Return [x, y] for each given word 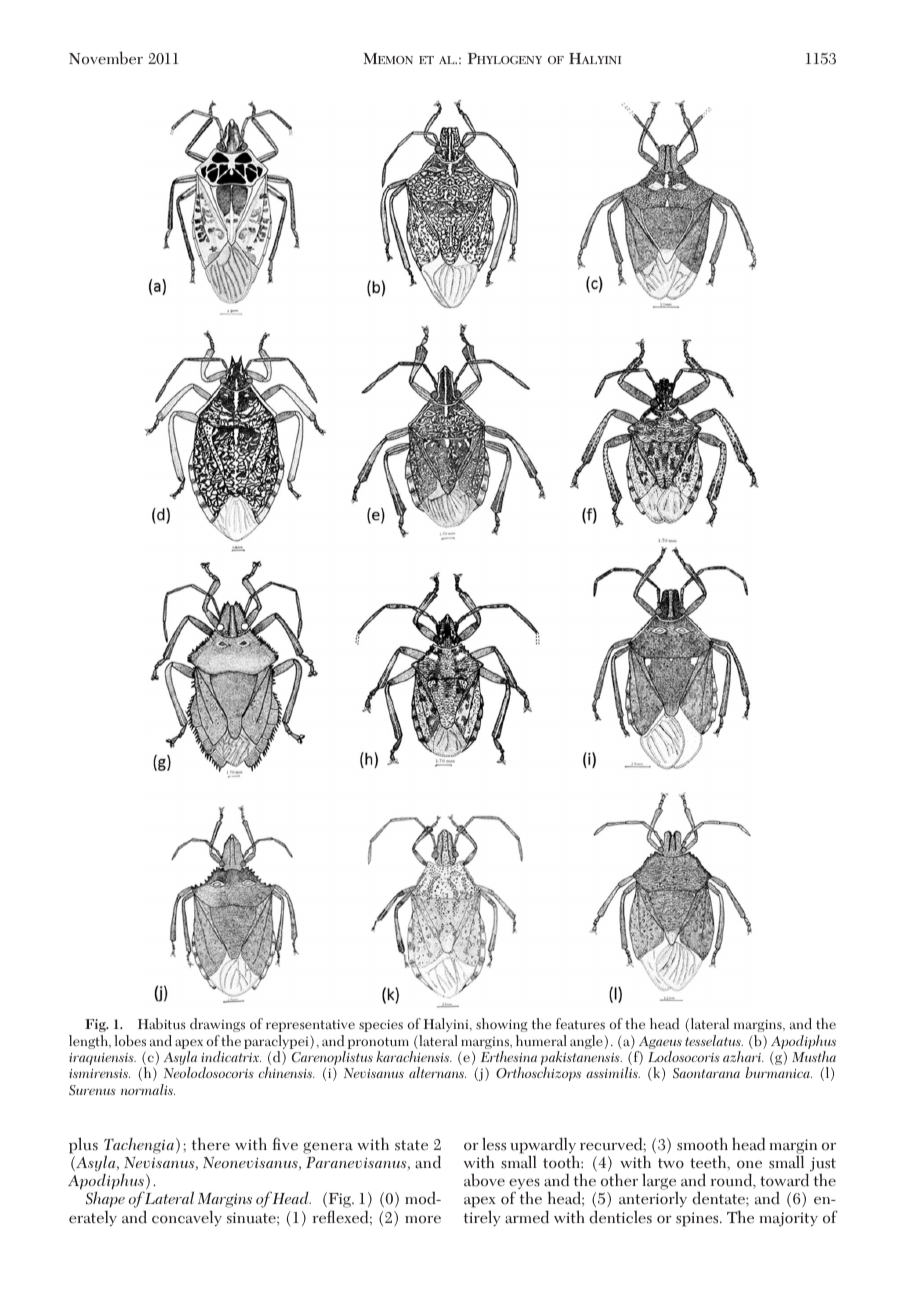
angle [586, 1042]
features [580, 1024]
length [89, 1042]
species [381, 1025]
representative [310, 1025]
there [211, 1144]
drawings [217, 1025]
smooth [702, 1144]
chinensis [287, 1072]
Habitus [162, 1024]
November [106, 58]
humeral [541, 1041]
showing [502, 1025]
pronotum [378, 1043]
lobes [130, 1040]
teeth [709, 1163]
